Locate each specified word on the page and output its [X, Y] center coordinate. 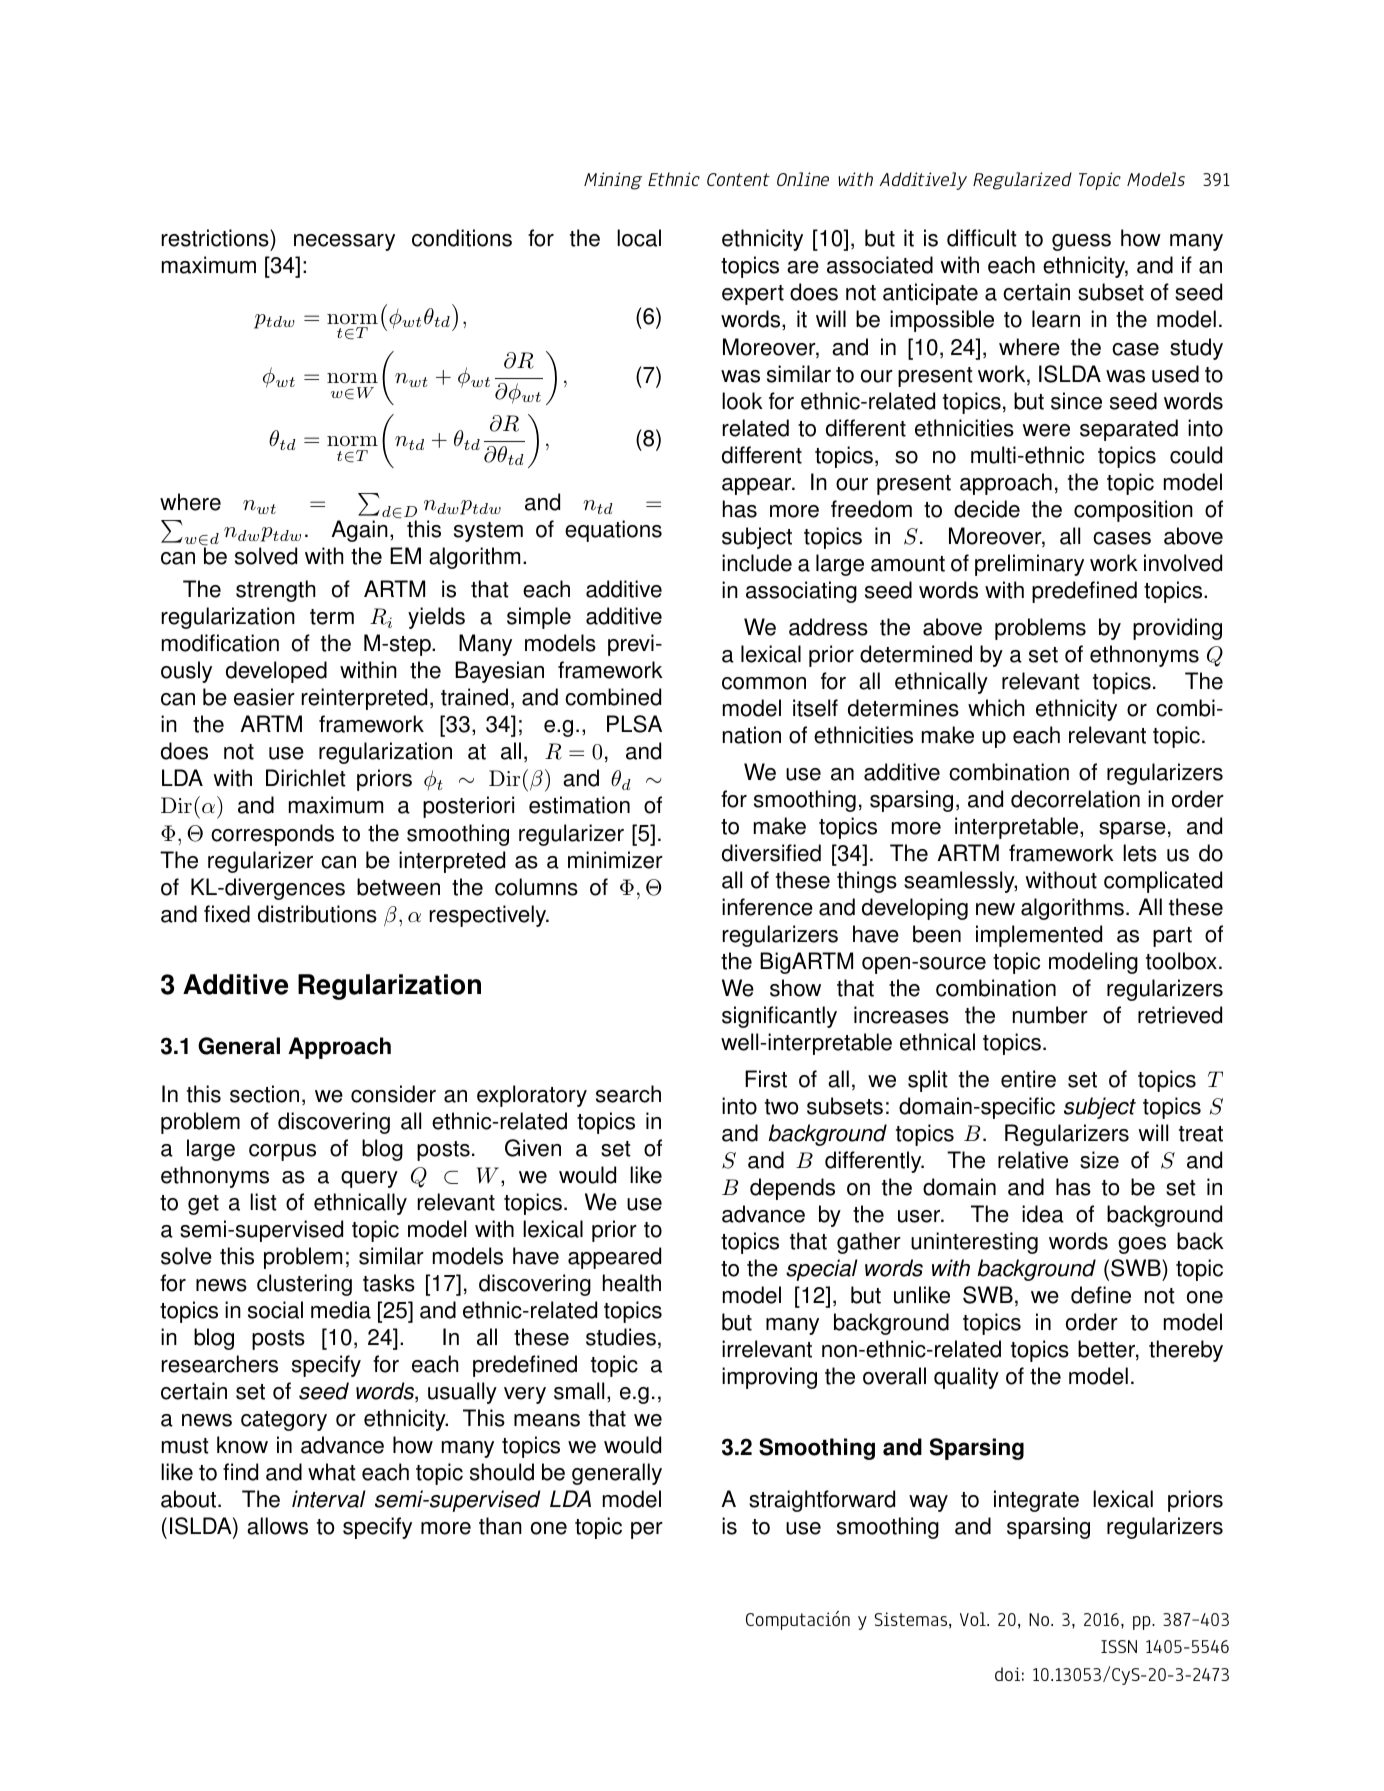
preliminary [1029, 565]
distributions [317, 914]
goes [1142, 1245]
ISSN [1119, 1646]
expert [753, 295]
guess [1081, 242]
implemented [1039, 936]
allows [277, 1526]
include [757, 563]
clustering [304, 1285]
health [632, 1283]
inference [767, 907]
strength [275, 591]
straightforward [822, 1501]
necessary [344, 242]
